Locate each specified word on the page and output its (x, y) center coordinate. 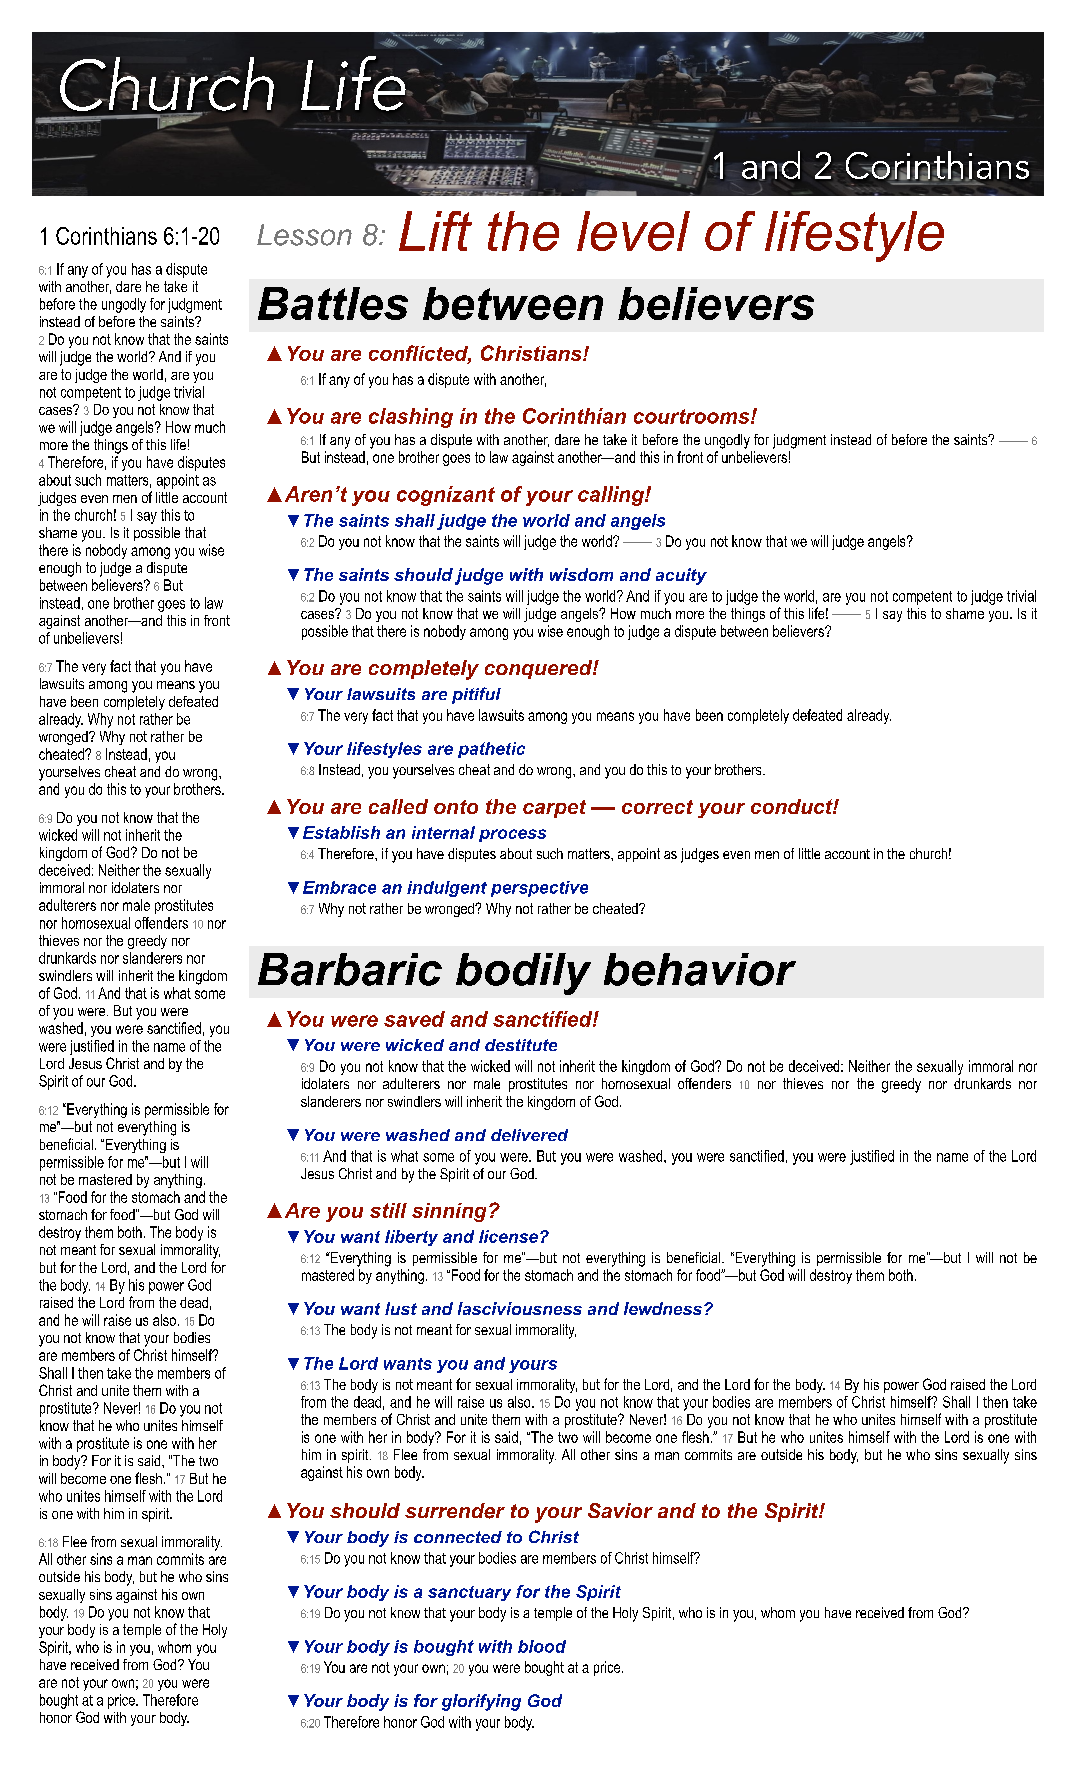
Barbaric (350, 969)
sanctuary (469, 1593)
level (633, 231)
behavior (700, 969)
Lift (435, 231)
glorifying (481, 1702)
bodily (523, 974)
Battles (333, 303)
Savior (620, 1510)
